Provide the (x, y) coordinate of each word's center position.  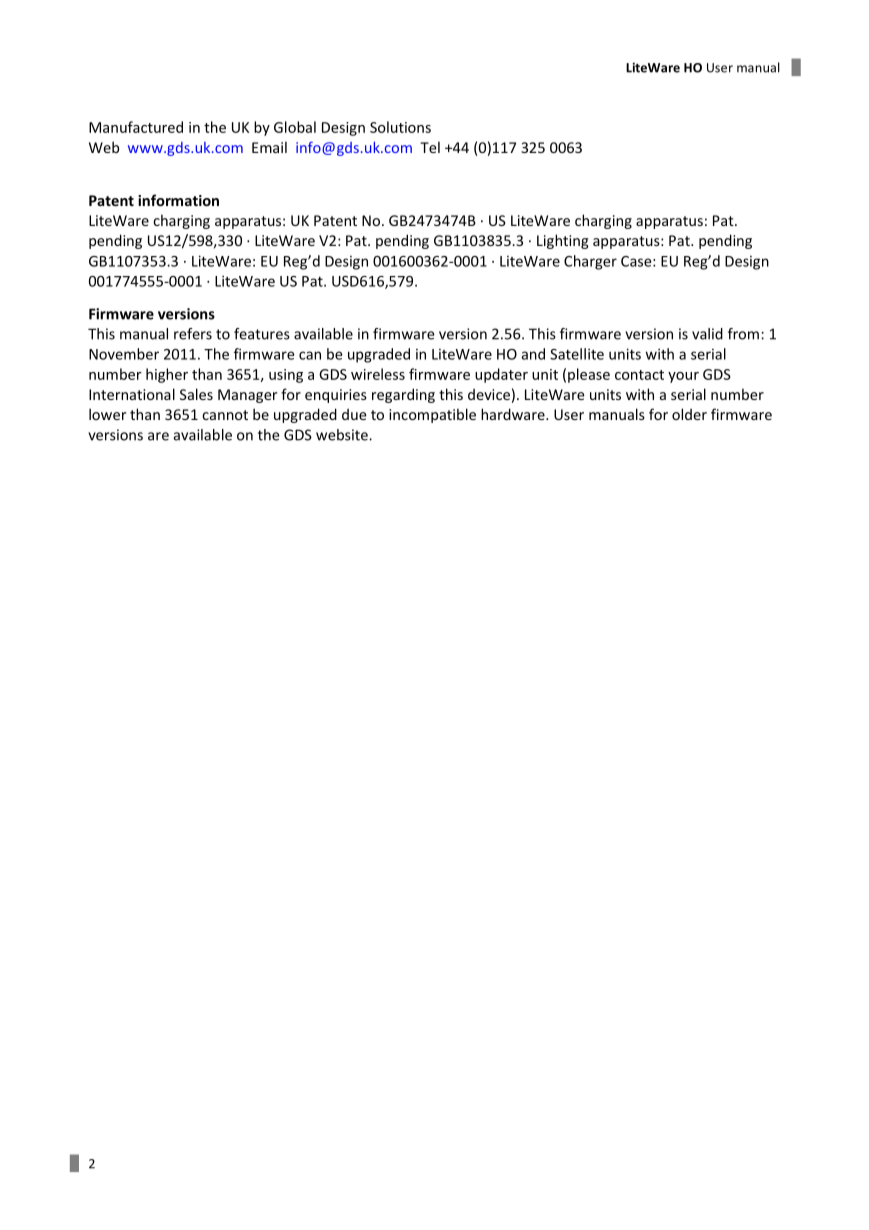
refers (193, 334)
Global (295, 127)
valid (707, 334)
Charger (590, 262)
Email (269, 147)
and (533, 354)
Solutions (400, 127)
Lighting (563, 241)
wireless (378, 374)
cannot (225, 415)
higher (167, 375)
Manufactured (136, 127)
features (262, 334)
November (124, 354)
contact (639, 375)
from (743, 334)
